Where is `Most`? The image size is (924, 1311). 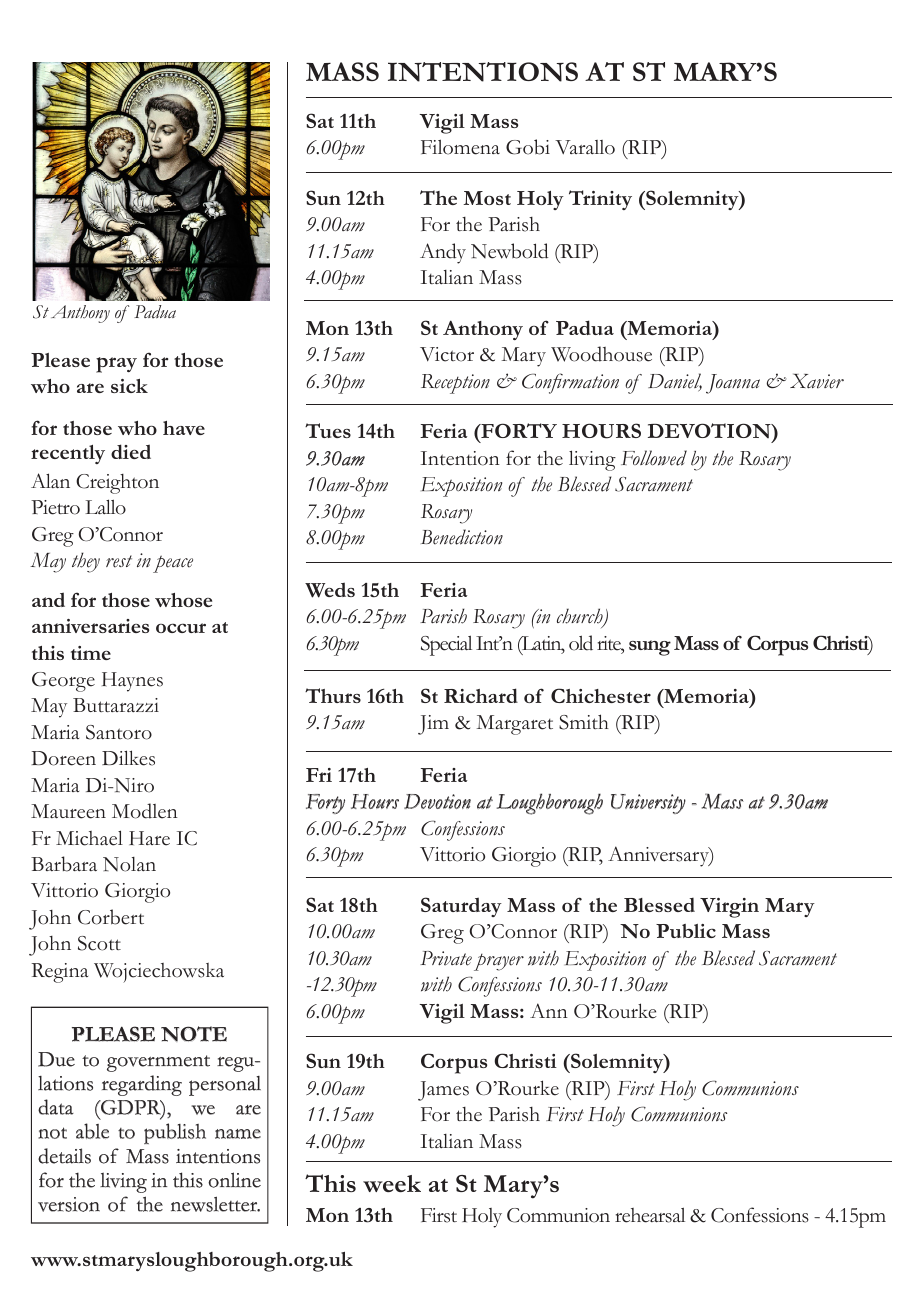
Most is located at coordinates (487, 198).
